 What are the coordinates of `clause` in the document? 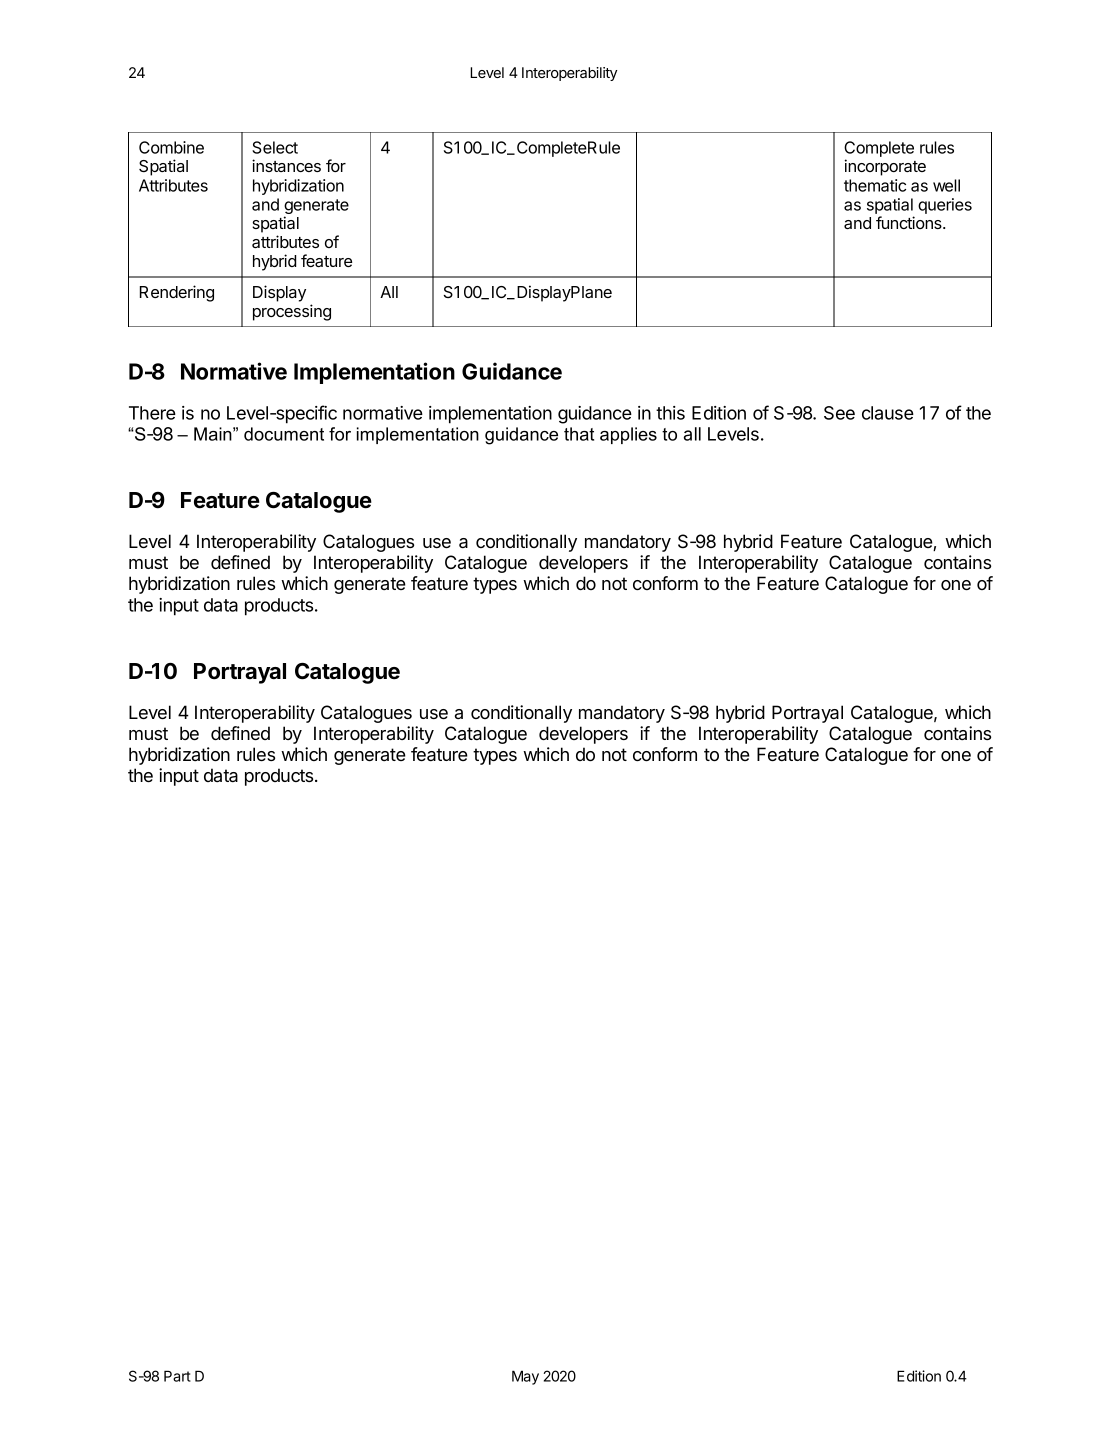 It's located at (888, 413).
